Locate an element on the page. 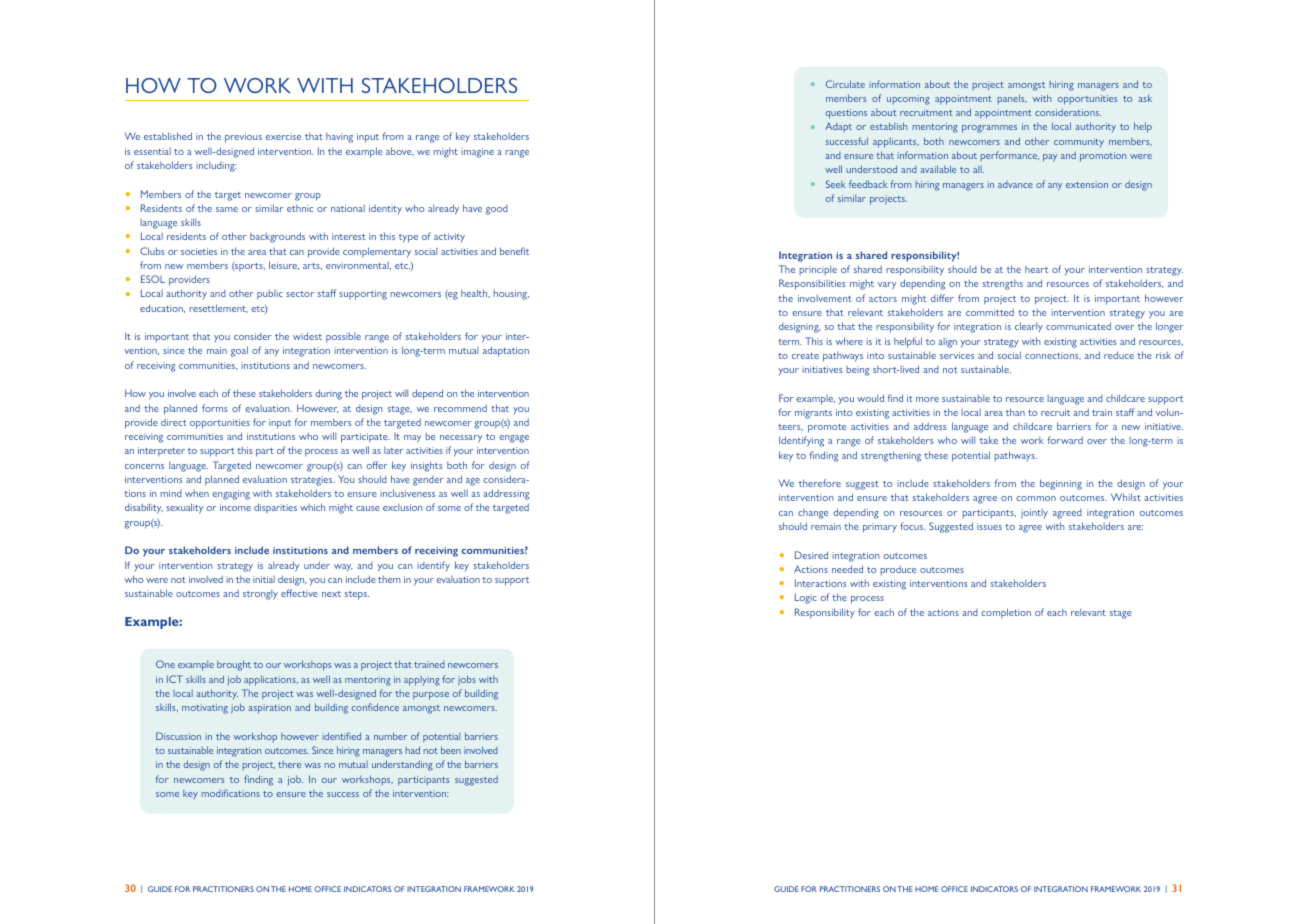 The width and height of the document is (1308, 924). benefit is located at coordinates (514, 251).
